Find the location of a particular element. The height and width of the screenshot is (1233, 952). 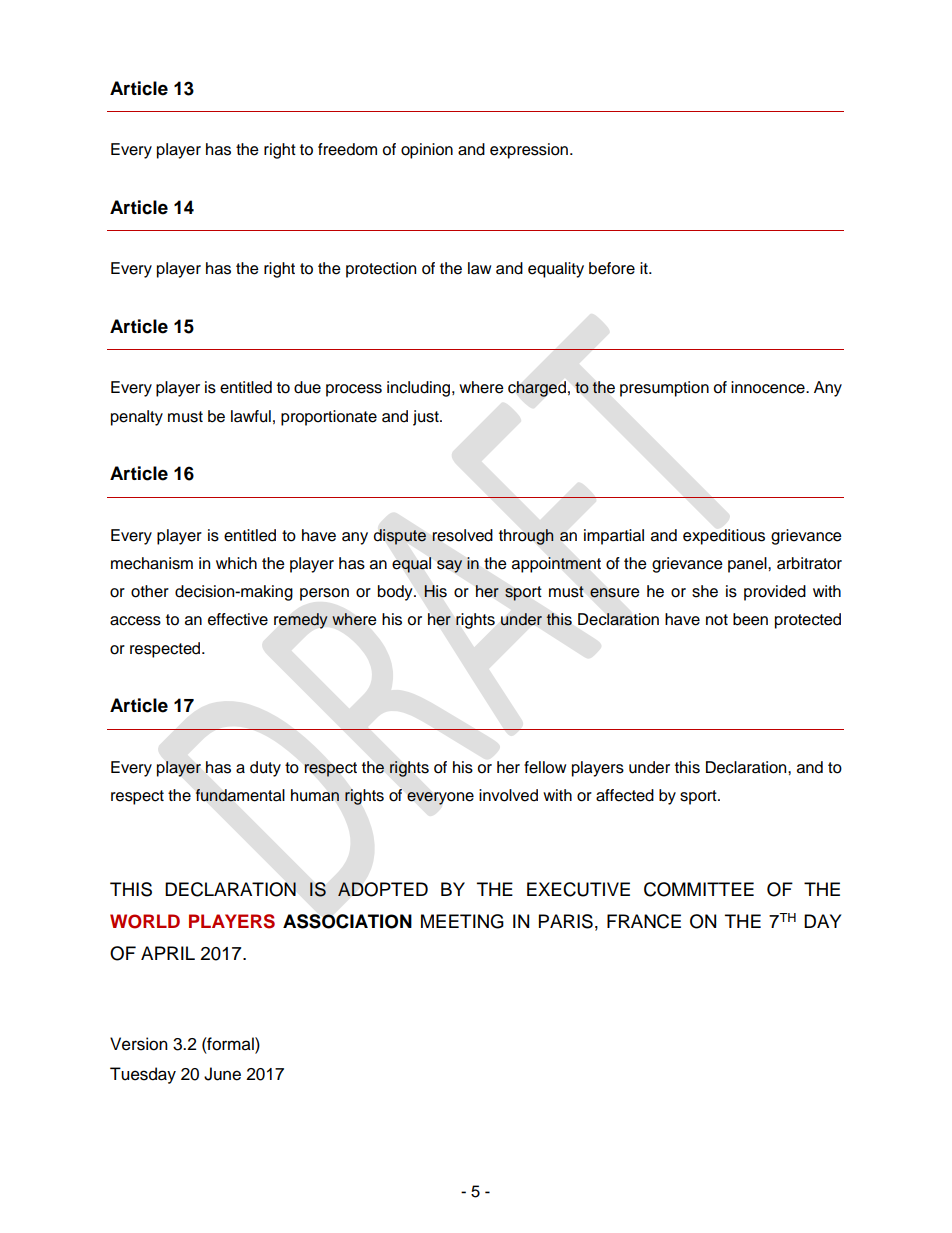

not is located at coordinates (717, 620).
